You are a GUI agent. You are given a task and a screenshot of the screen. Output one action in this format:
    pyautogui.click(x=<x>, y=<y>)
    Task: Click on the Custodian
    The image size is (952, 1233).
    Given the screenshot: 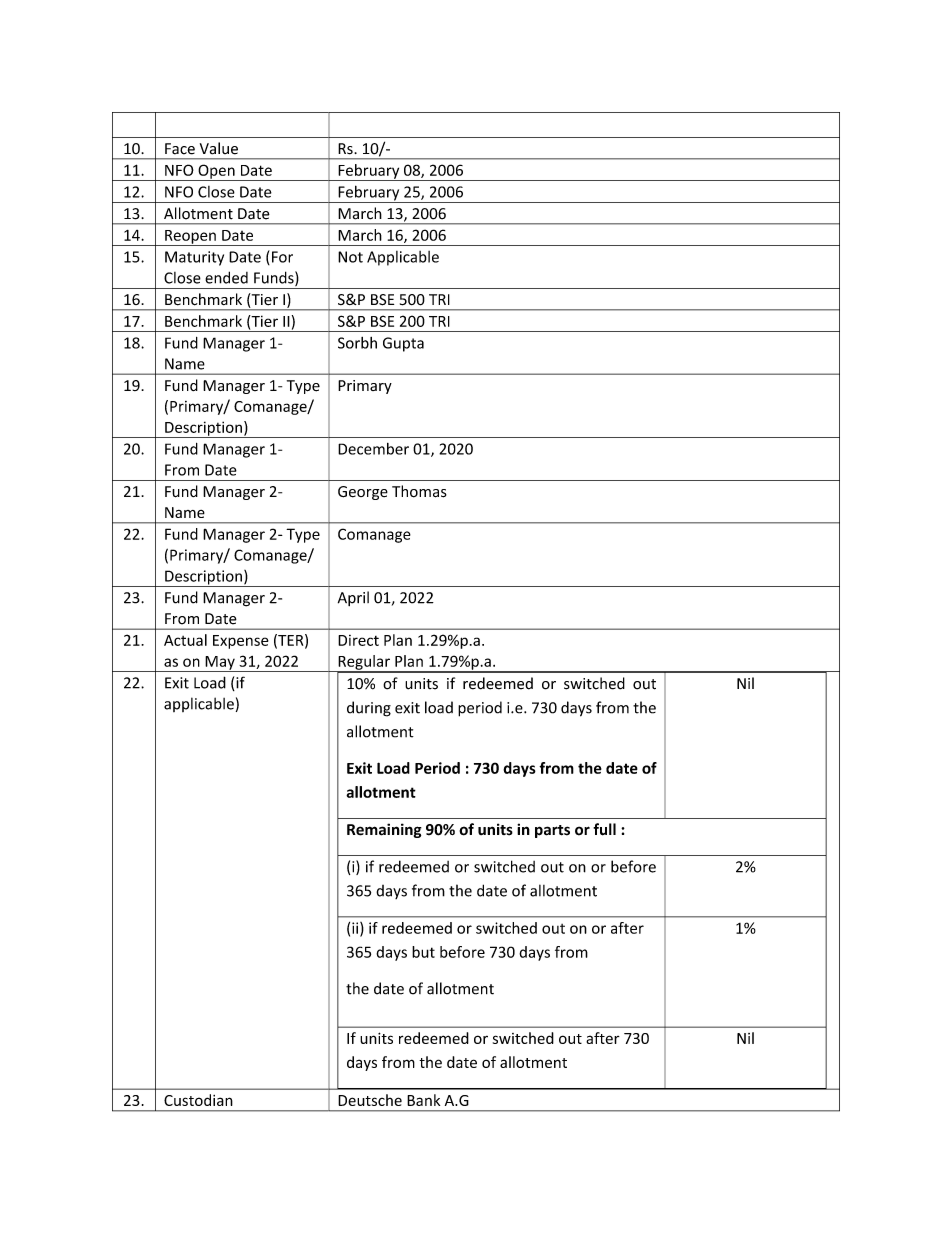 What is the action you would take?
    pyautogui.click(x=198, y=1100)
